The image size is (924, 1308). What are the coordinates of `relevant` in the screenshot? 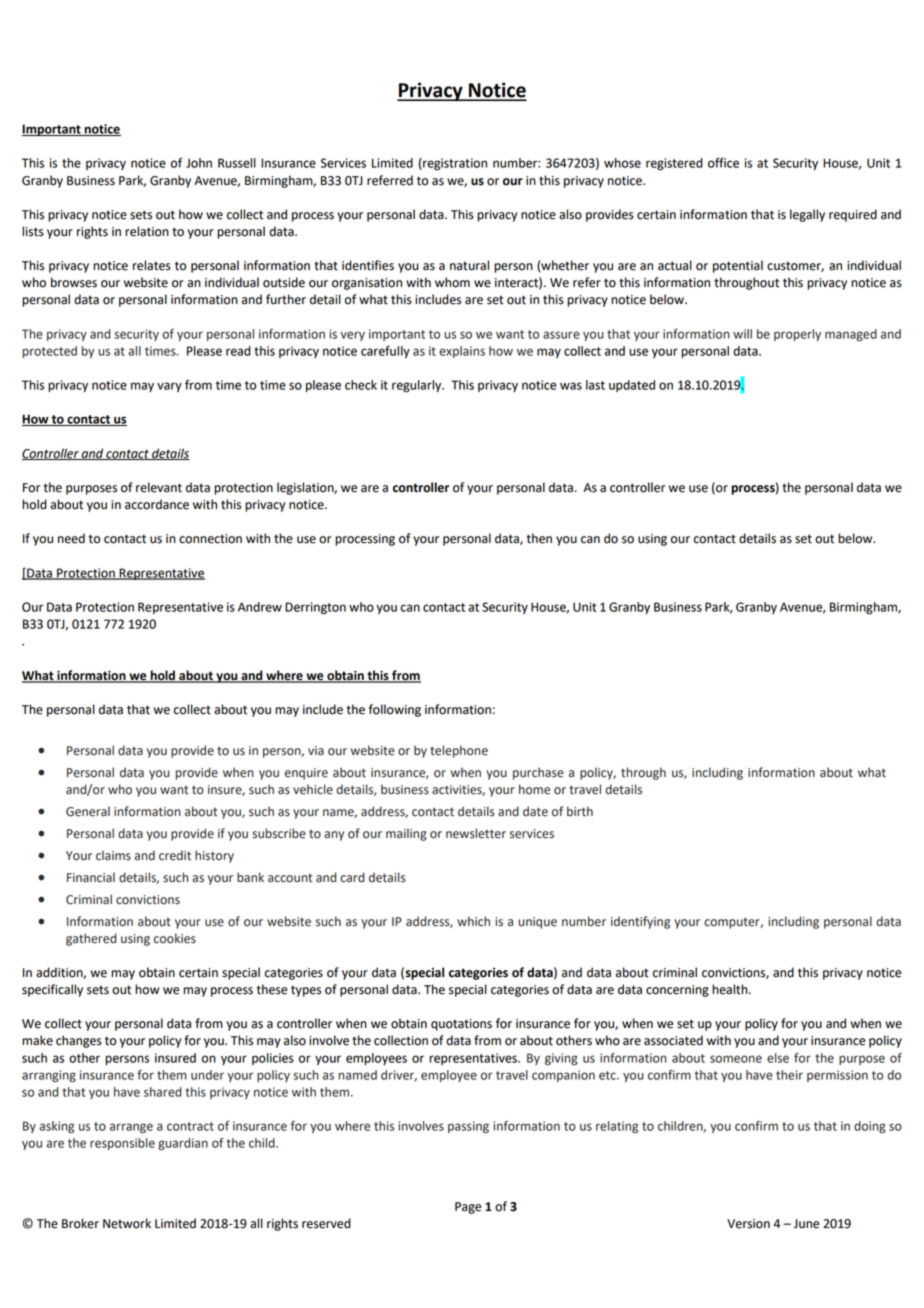 It's located at (159, 487).
